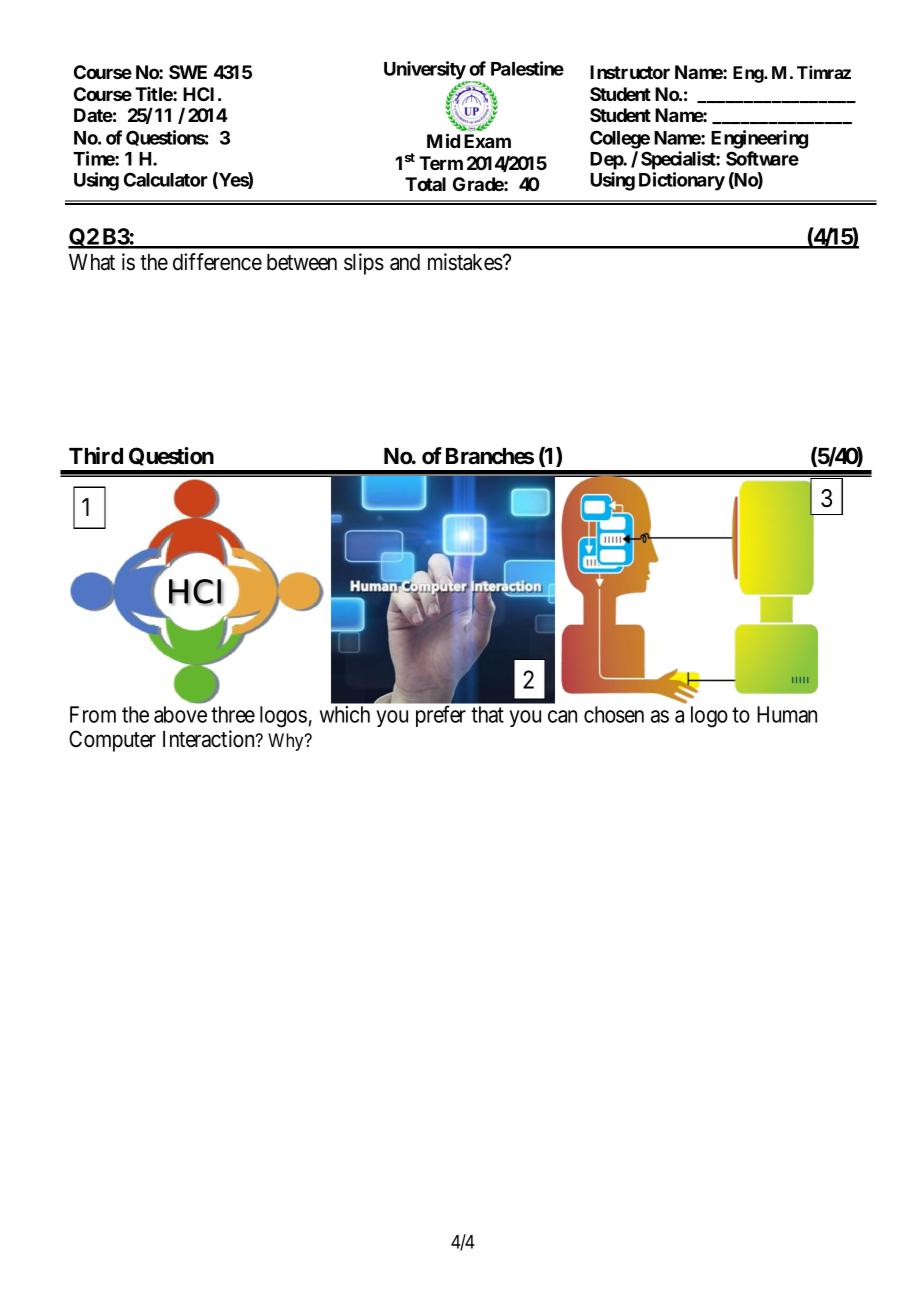 This image has height=1308, width=924. What do you see at coordinates (441, 716) in the image?
I see `prefer` at bounding box center [441, 716].
